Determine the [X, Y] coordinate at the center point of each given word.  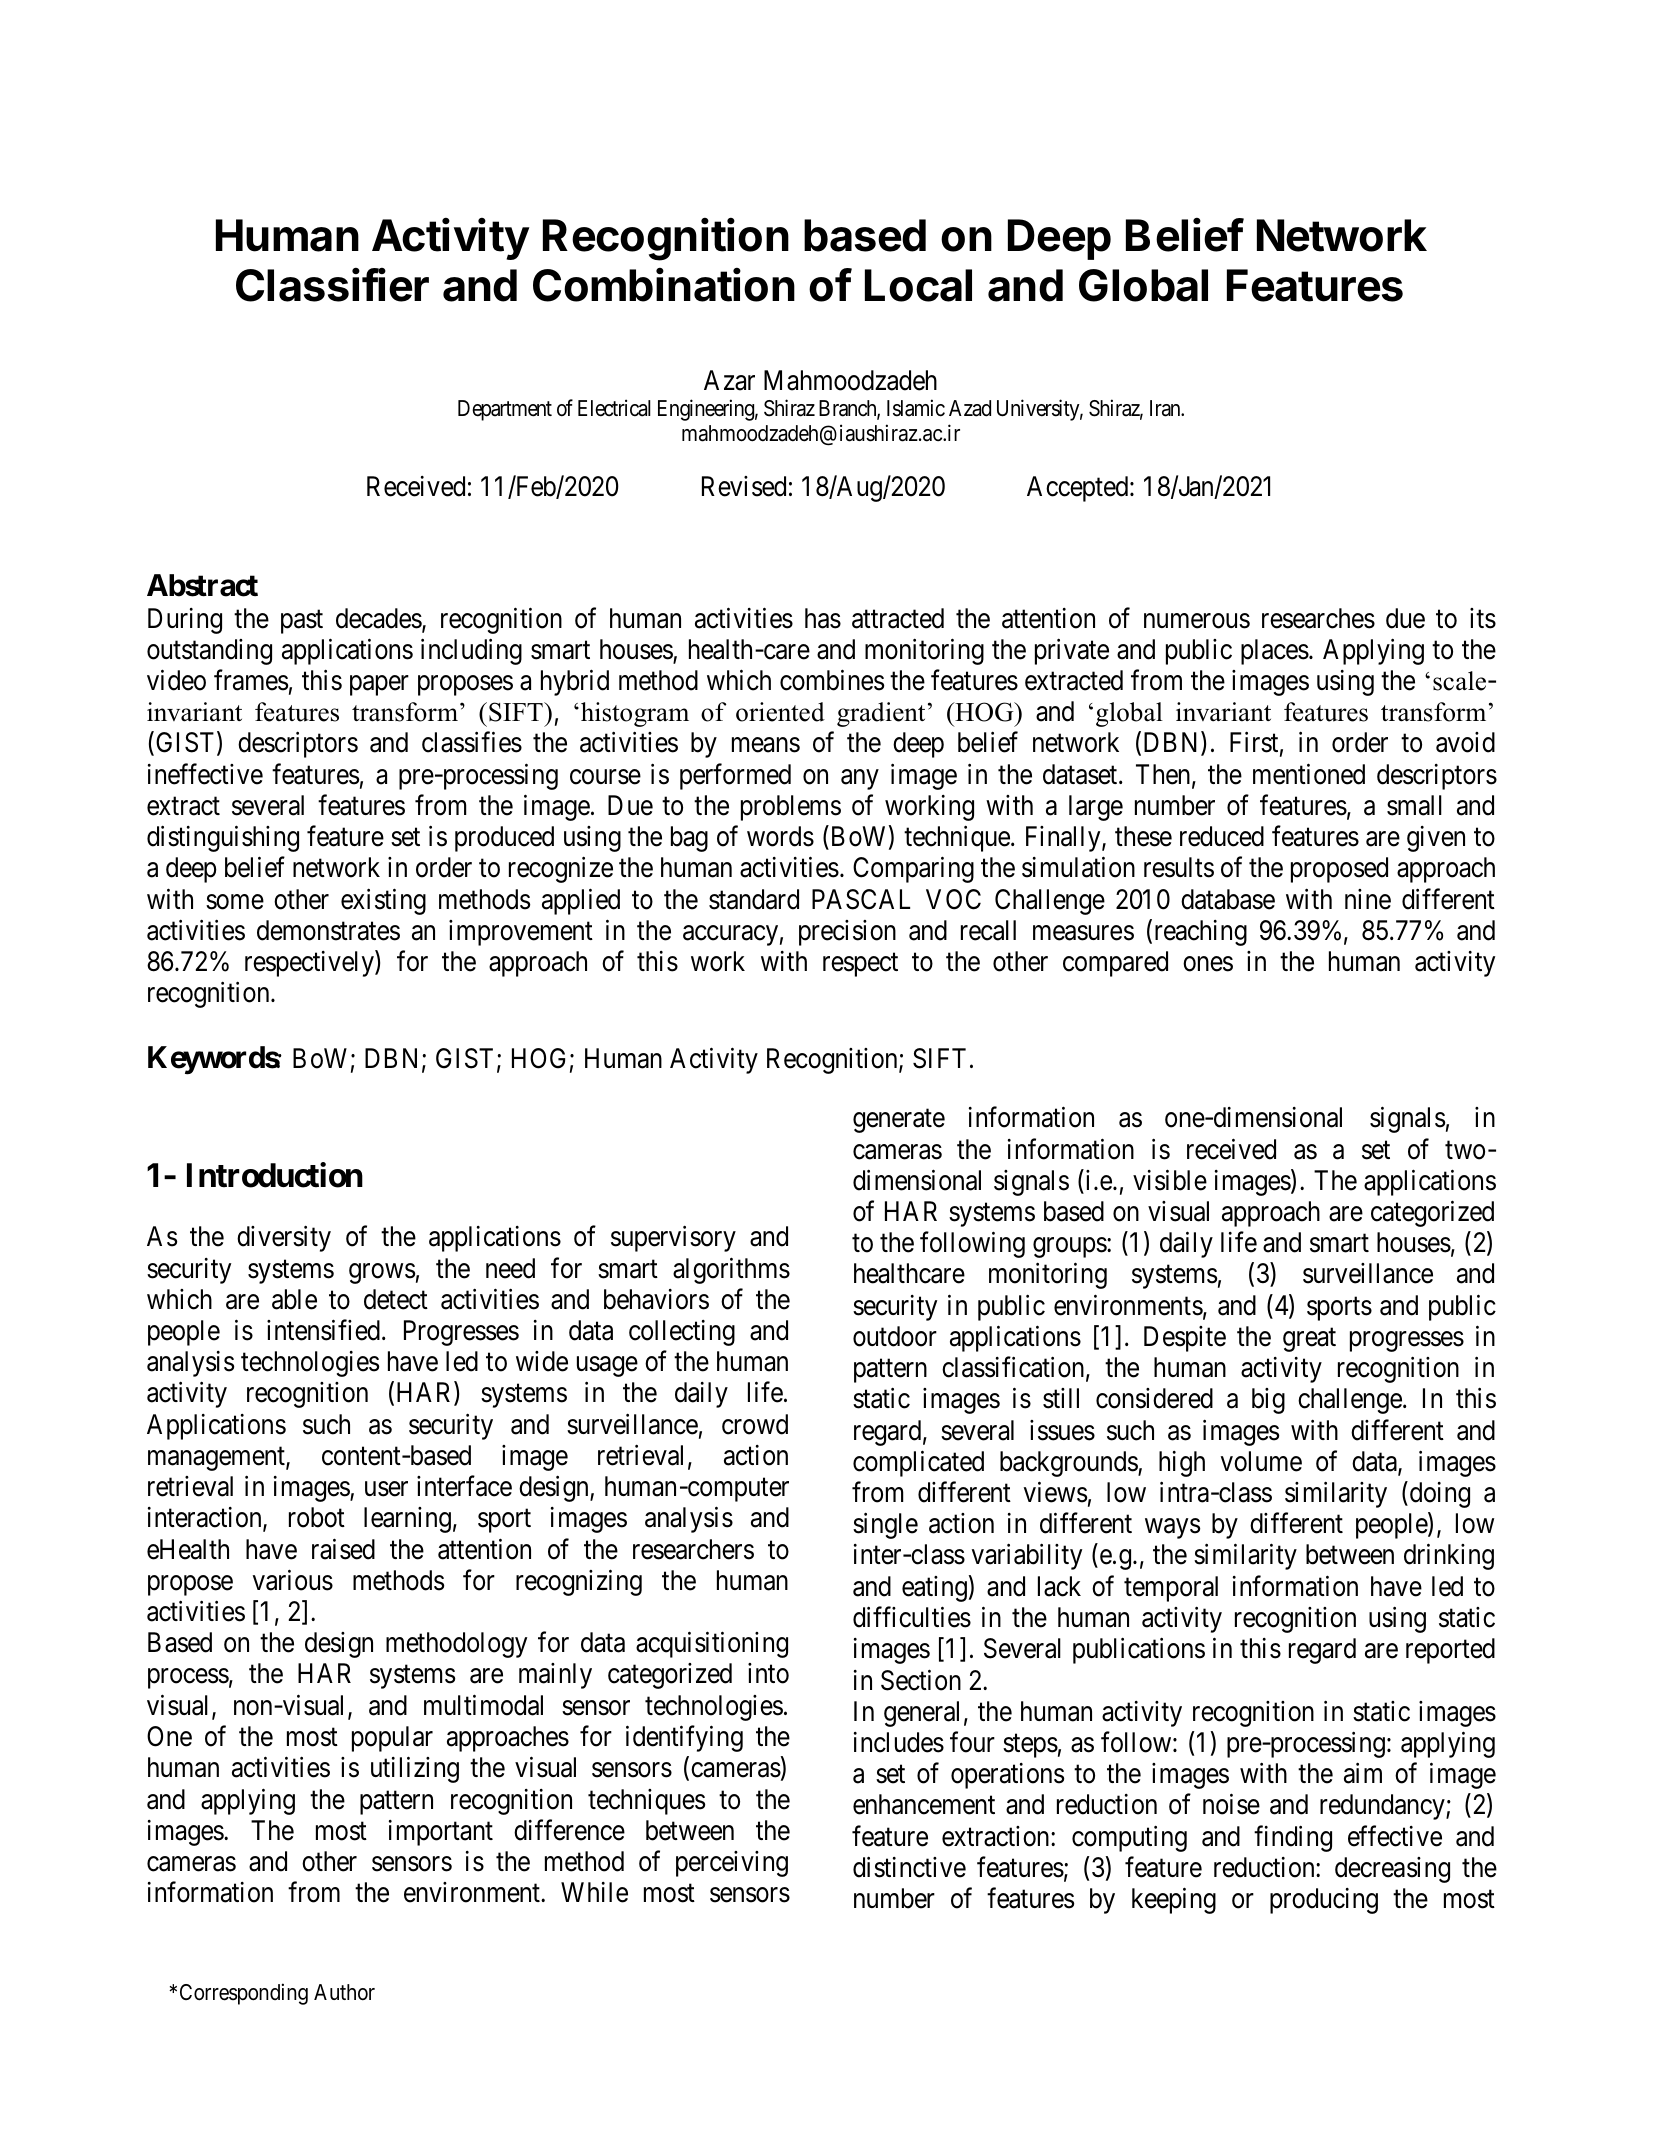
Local [918, 285]
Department [505, 410]
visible [1170, 1180]
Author [344, 1992]
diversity [284, 1239]
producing [1324, 1901]
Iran [1166, 408]
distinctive [909, 1867]
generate [899, 1121]
